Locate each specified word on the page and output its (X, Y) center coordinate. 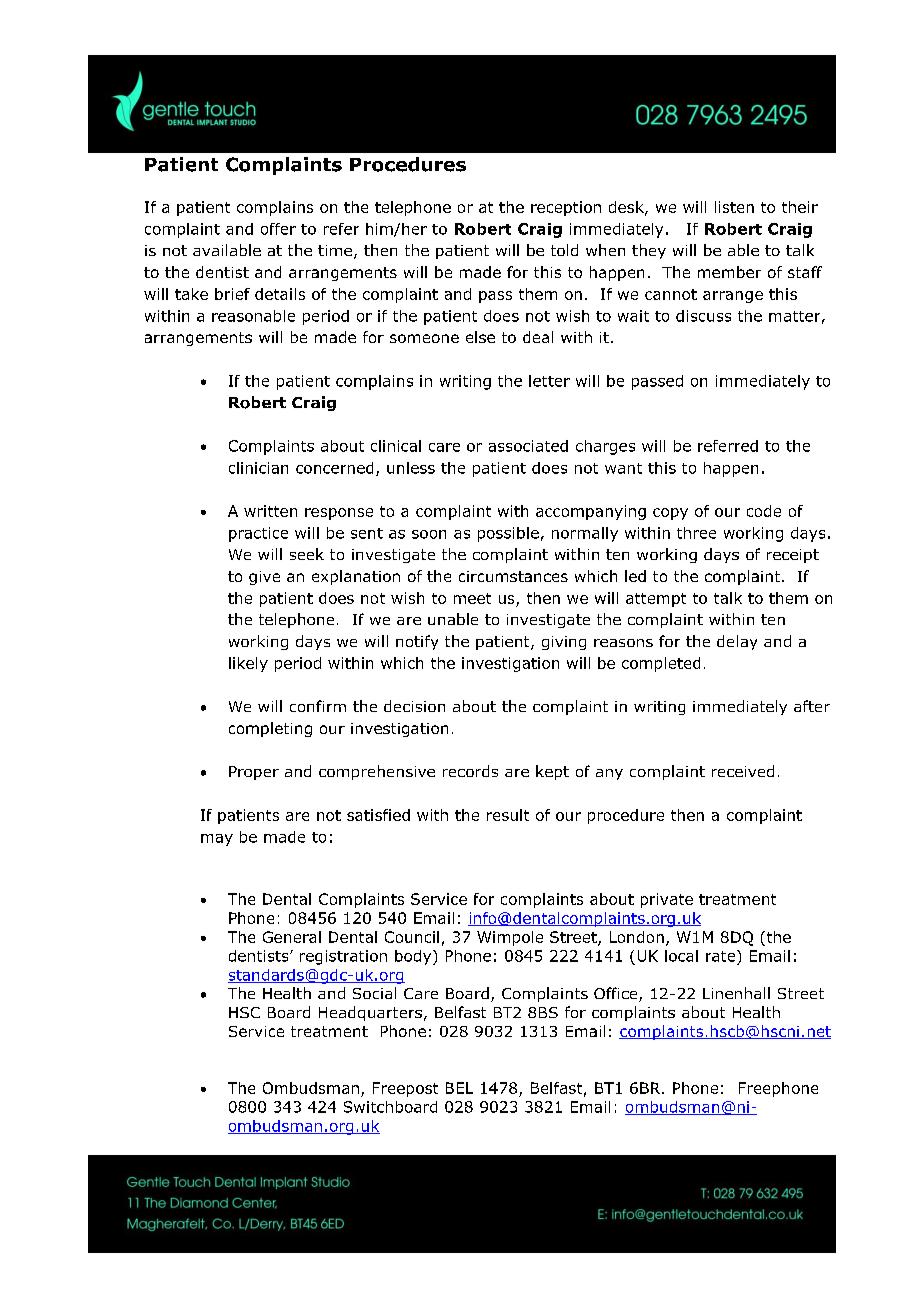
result (508, 815)
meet (472, 598)
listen (734, 207)
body (414, 957)
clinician (258, 468)
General (292, 937)
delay (737, 642)
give (264, 578)
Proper (254, 773)
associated (528, 446)
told (564, 250)
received (743, 771)
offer (278, 229)
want (623, 468)
